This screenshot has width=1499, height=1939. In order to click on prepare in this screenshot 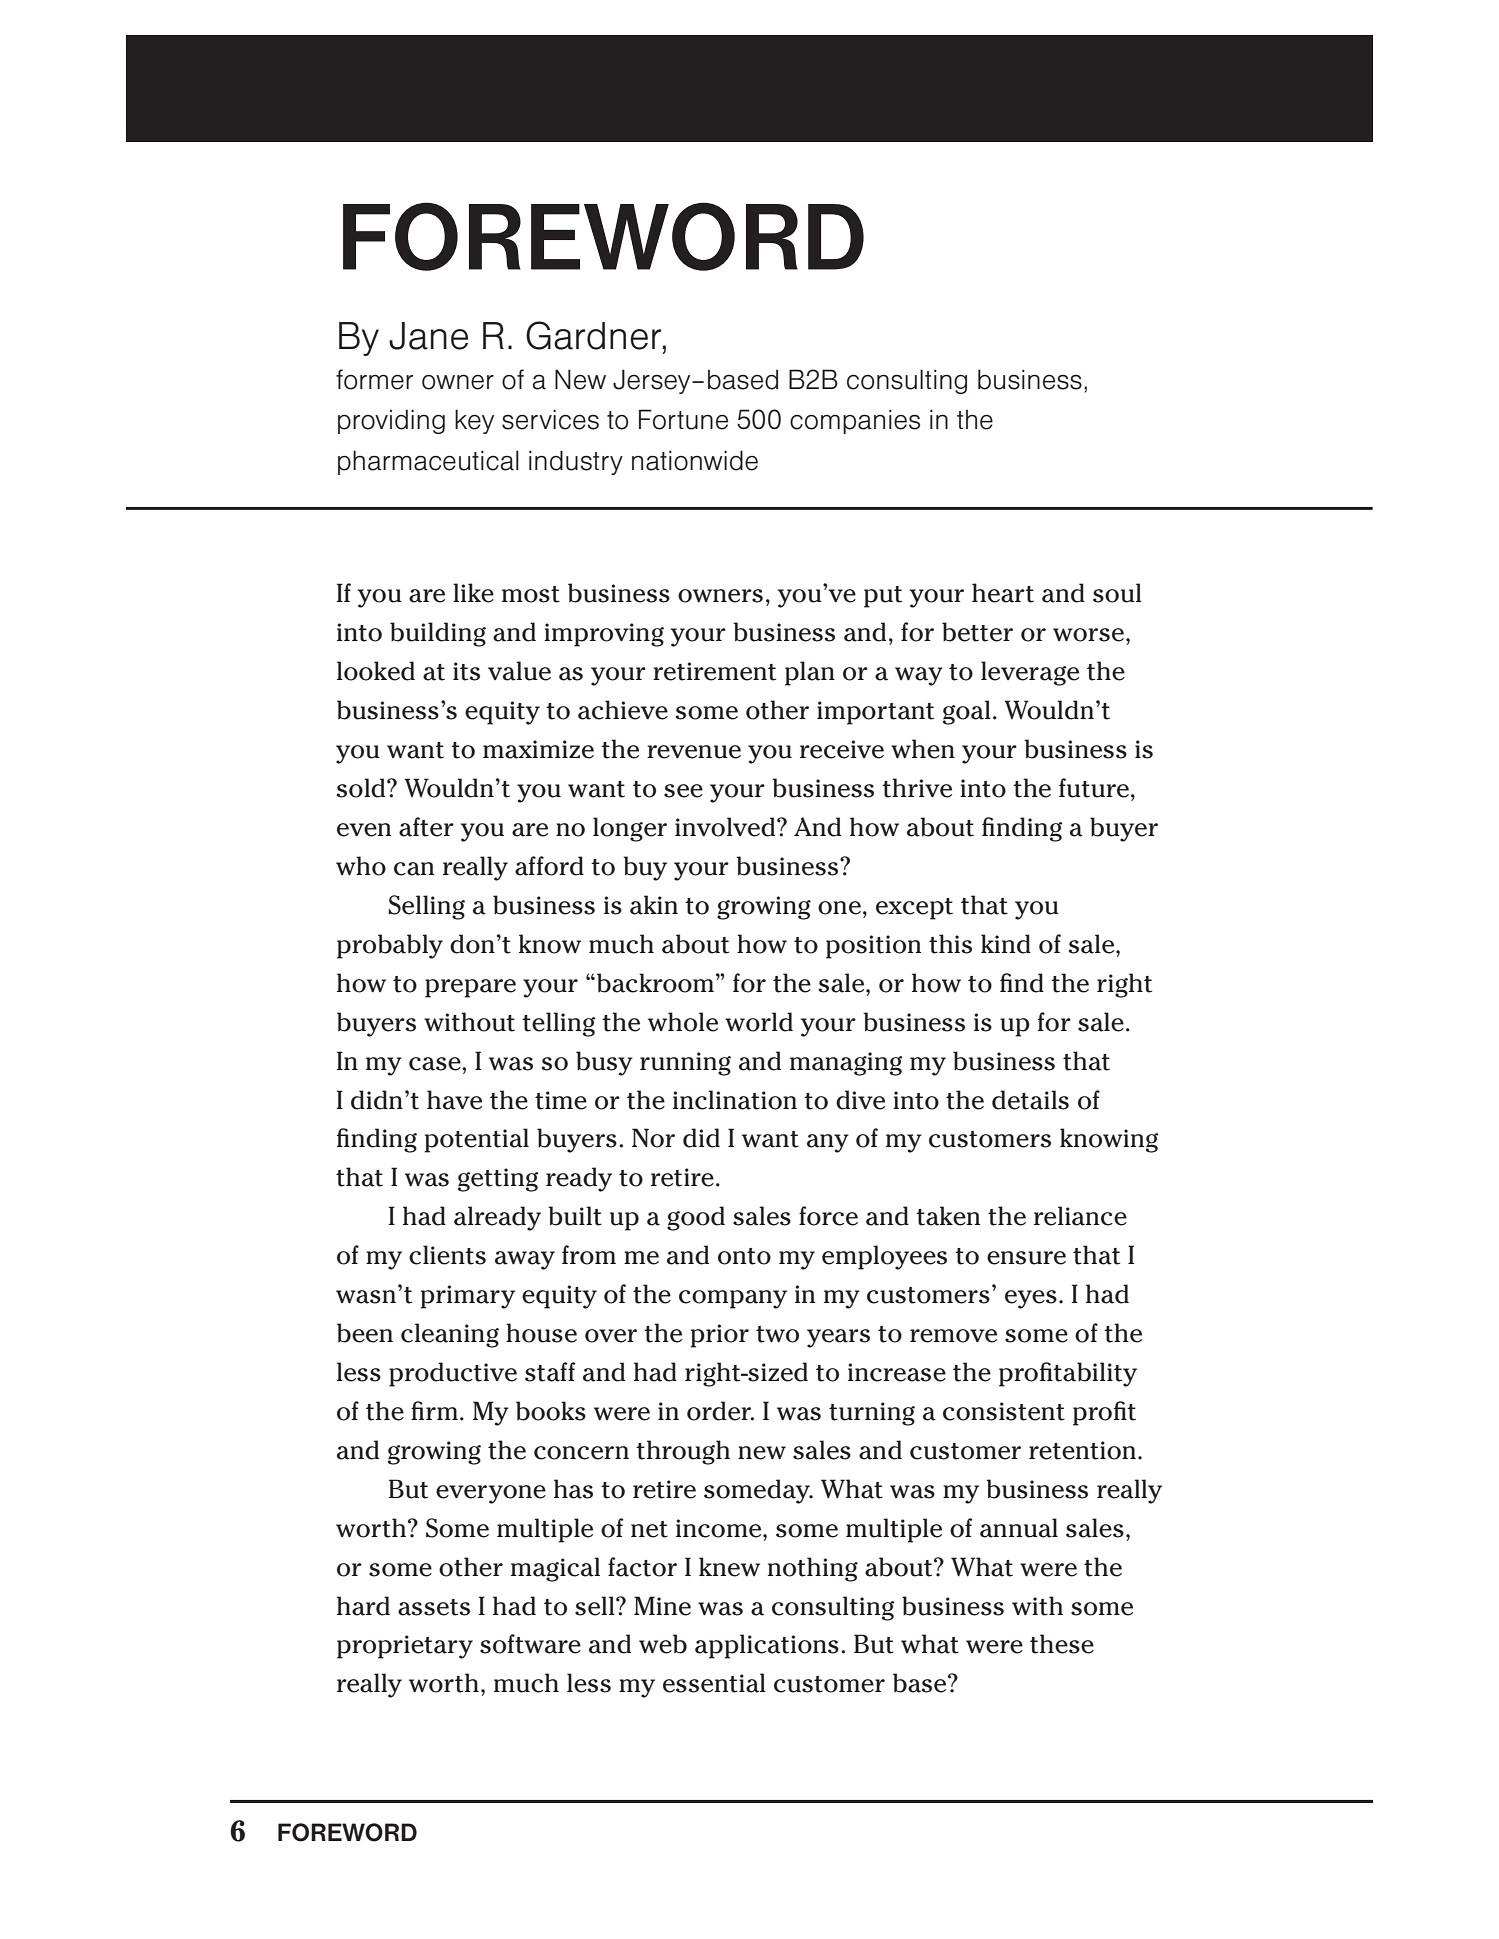, I will do `click(470, 988)`.
